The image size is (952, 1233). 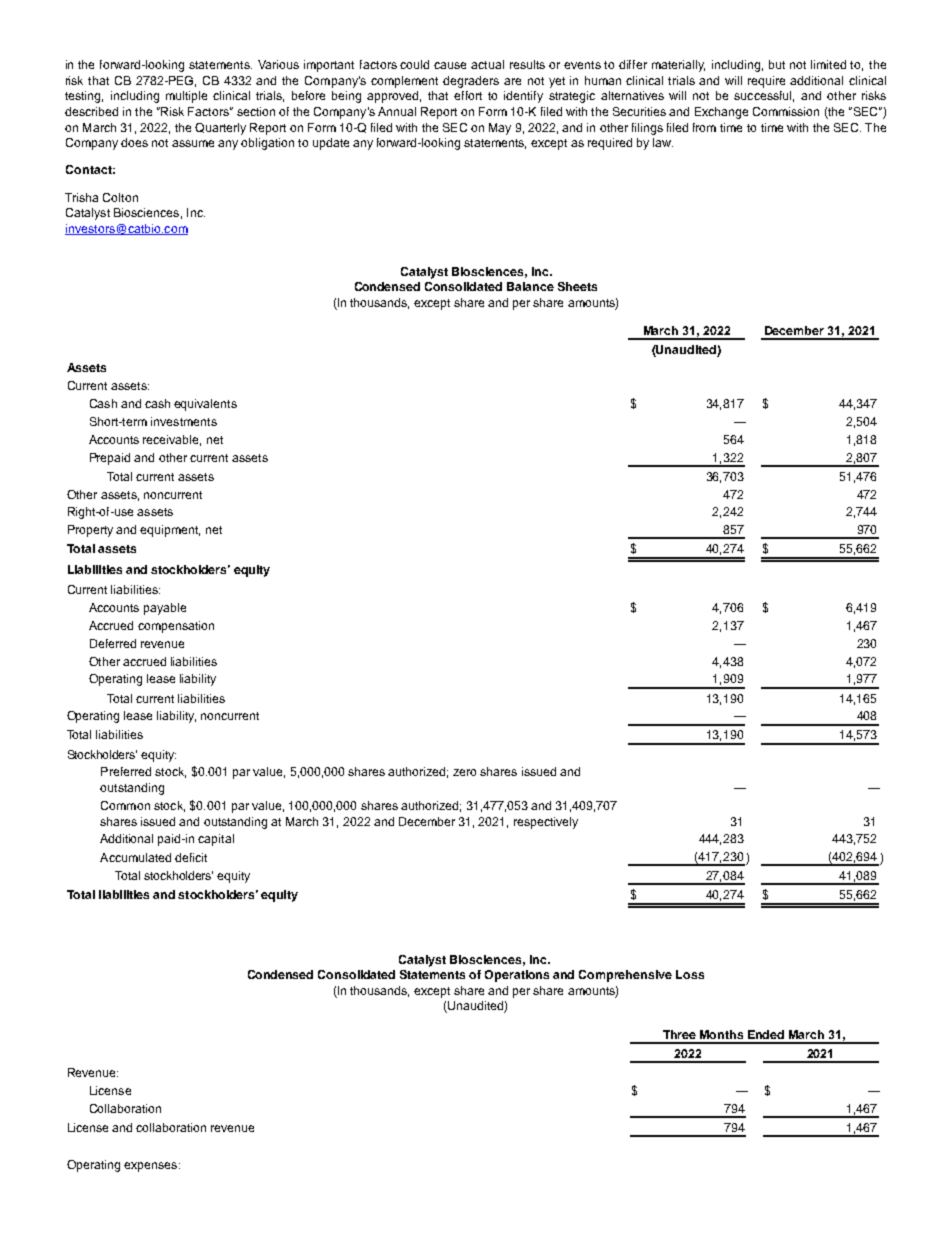 What do you see at coordinates (577, 286) in the screenshot?
I see `Sheets` at bounding box center [577, 286].
